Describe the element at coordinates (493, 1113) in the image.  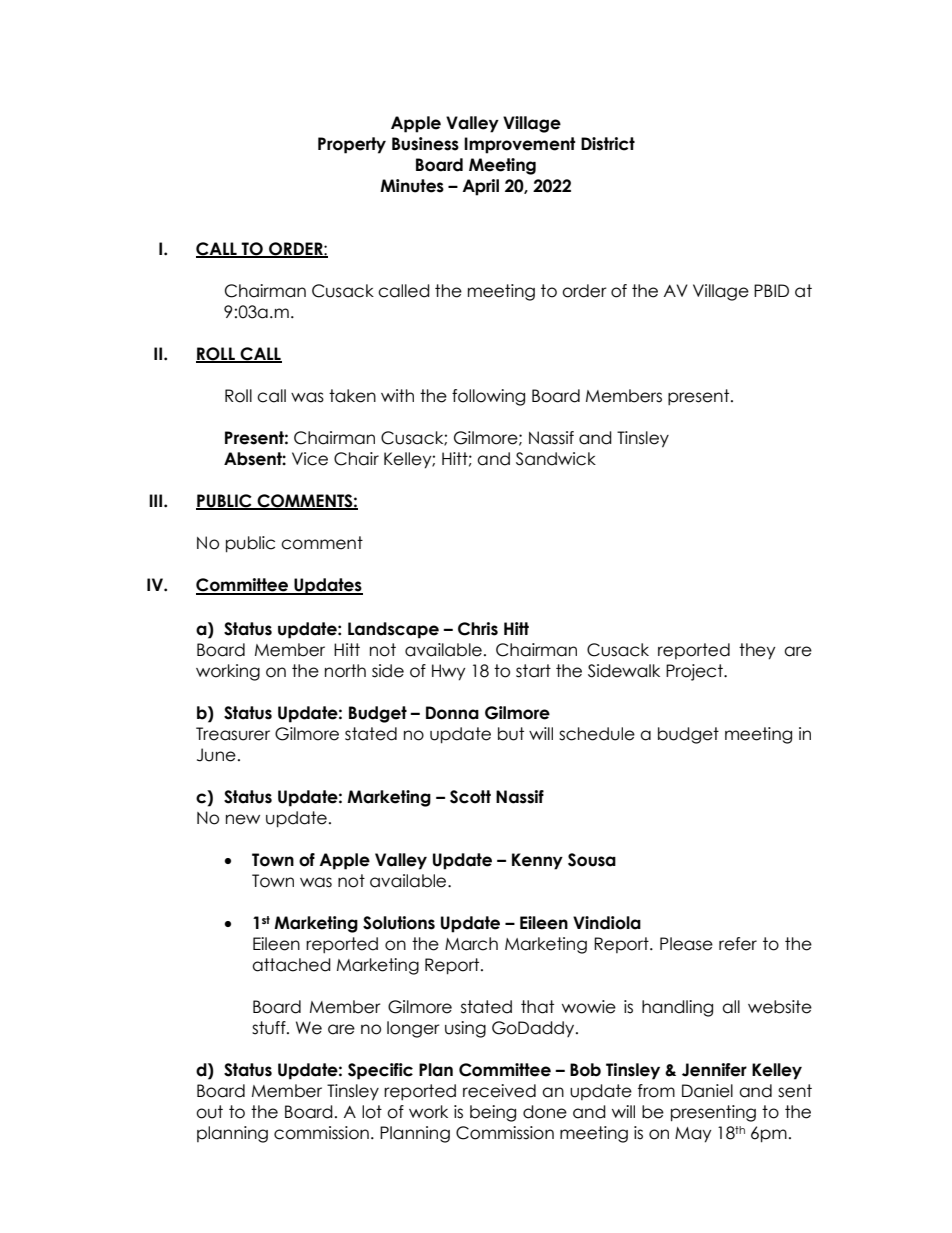
I see `being` at that location.
